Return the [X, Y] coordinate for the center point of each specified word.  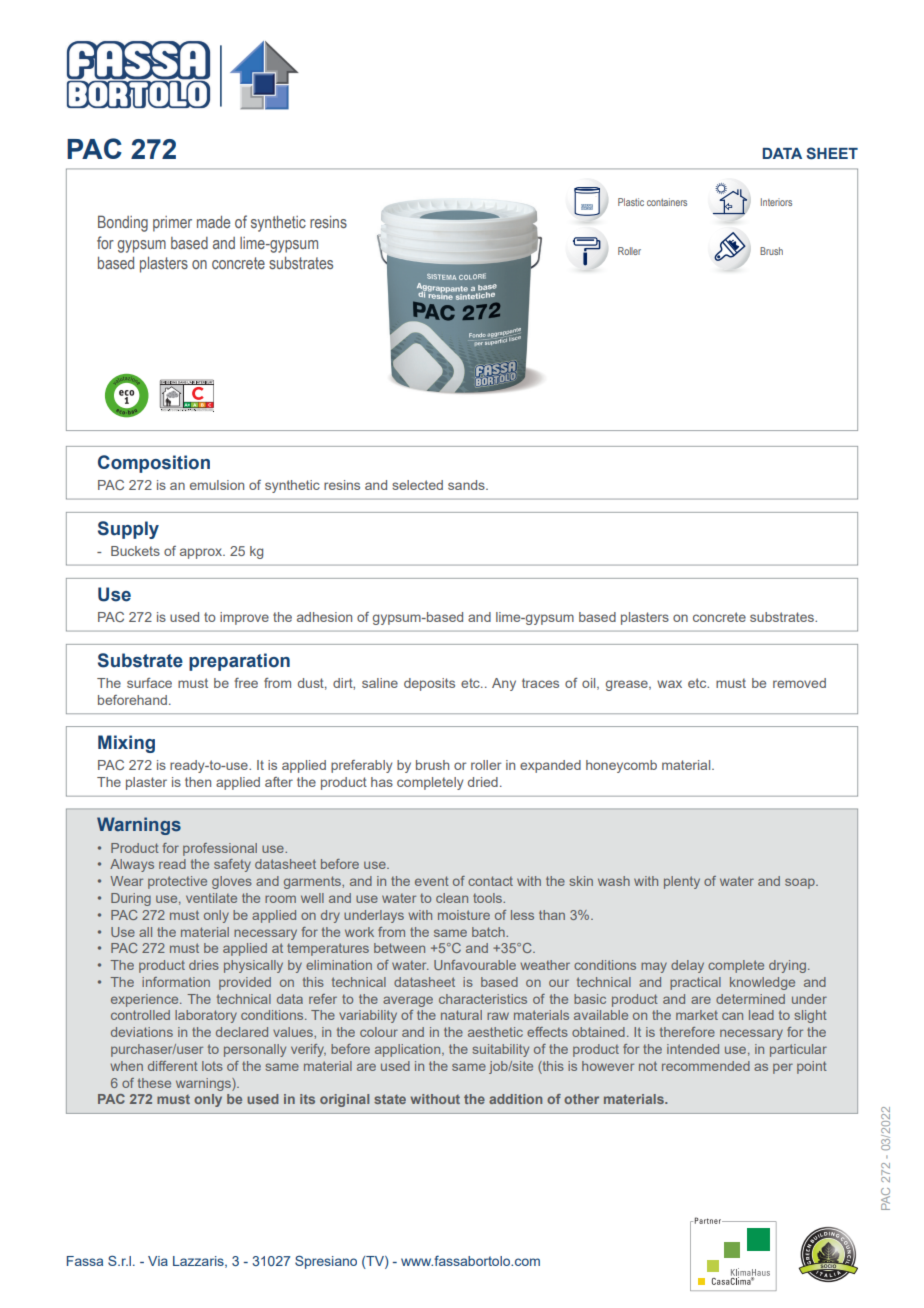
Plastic [631, 202]
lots [212, 1066]
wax [669, 684]
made [213, 222]
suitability [500, 1050]
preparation [239, 662]
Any [504, 684]
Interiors [776, 202]
